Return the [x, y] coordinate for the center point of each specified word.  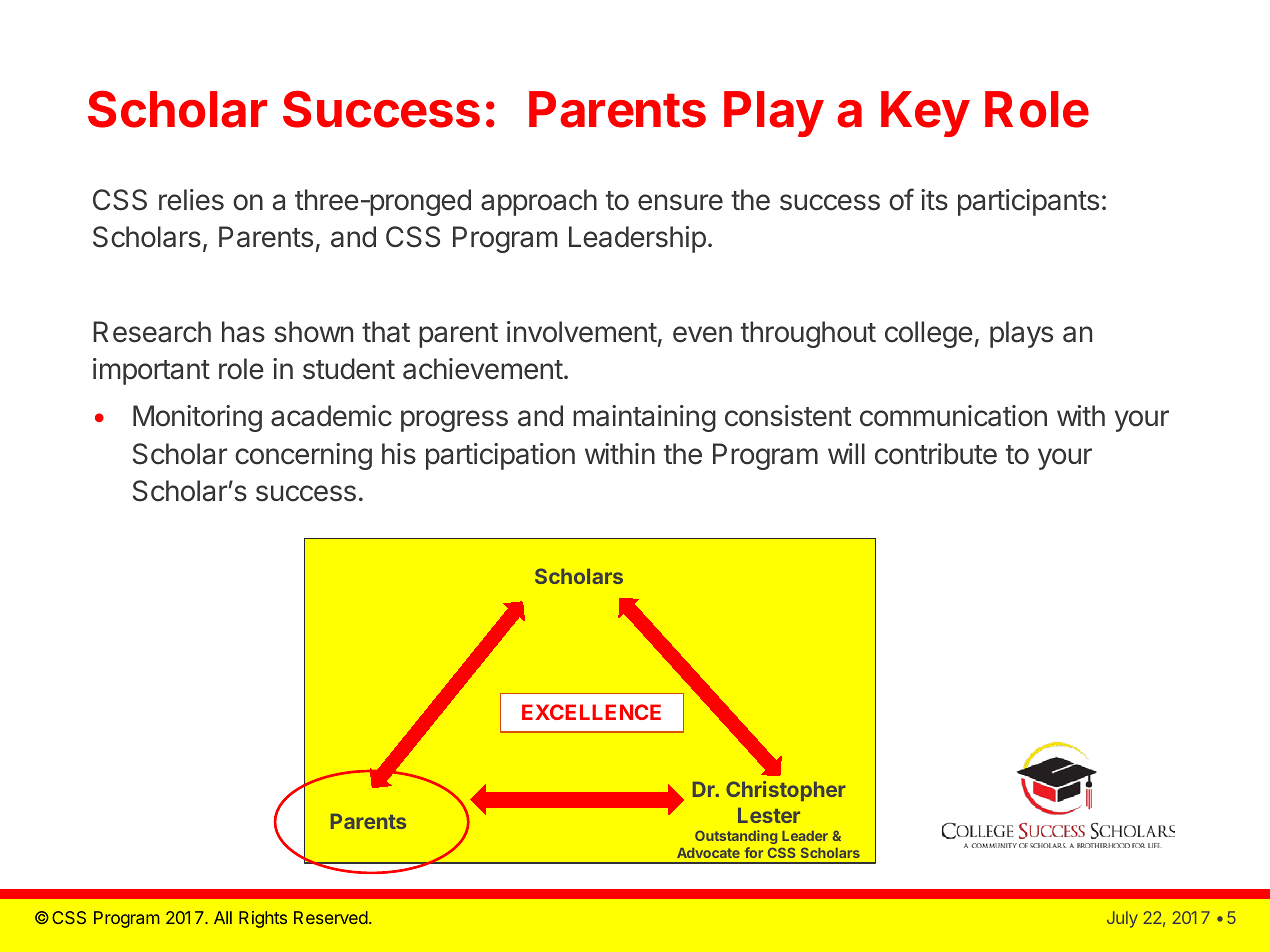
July [1122, 919]
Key [925, 114]
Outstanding [736, 837]
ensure [680, 202]
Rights [263, 919]
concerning [303, 456]
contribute [936, 454]
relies [191, 200]
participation [500, 456]
